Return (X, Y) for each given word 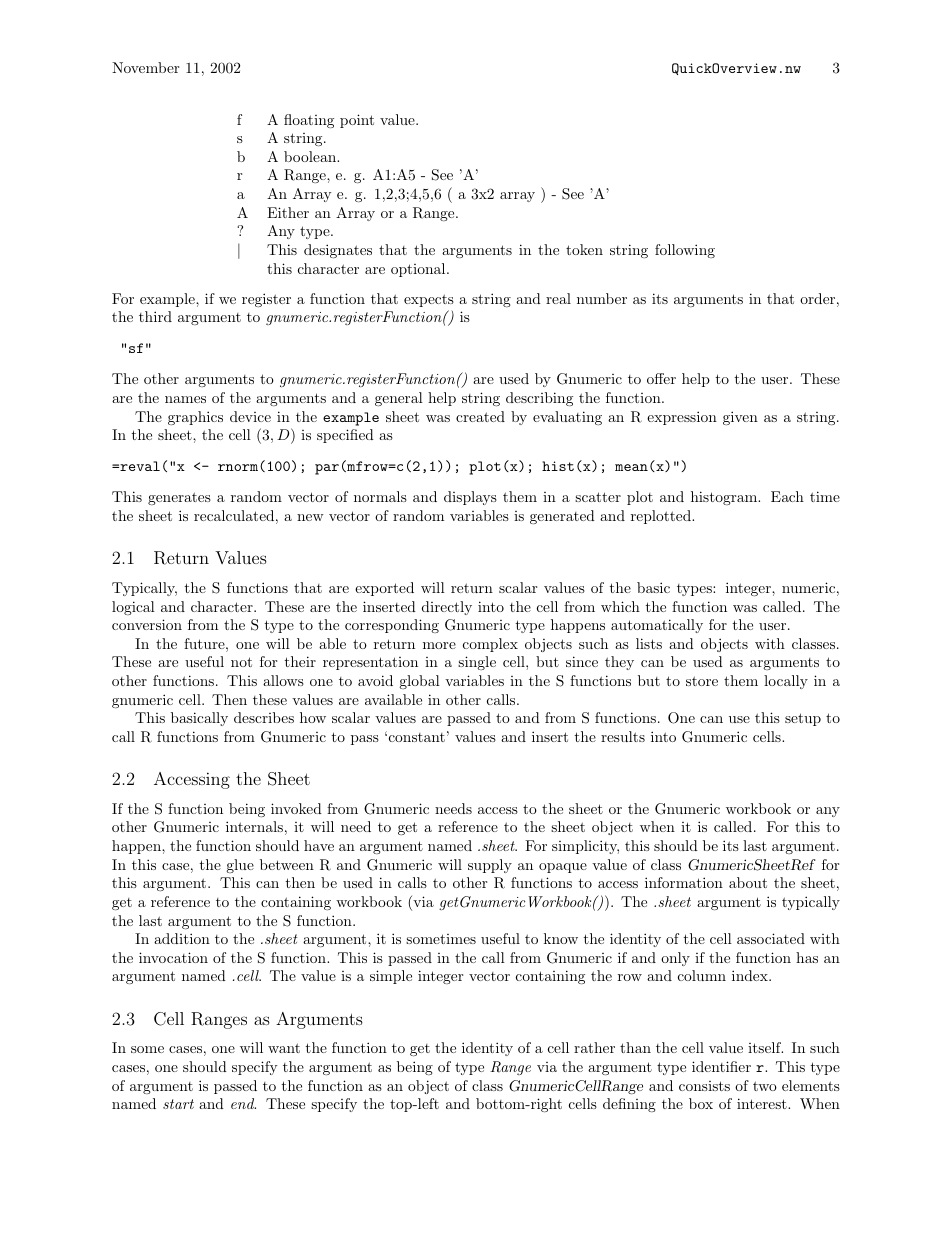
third (155, 316)
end (243, 1103)
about (748, 882)
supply (490, 866)
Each (787, 496)
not (241, 662)
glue (240, 866)
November (145, 67)
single (477, 663)
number (602, 298)
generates (179, 498)
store (702, 681)
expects (429, 300)
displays (470, 498)
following (685, 251)
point (357, 121)
